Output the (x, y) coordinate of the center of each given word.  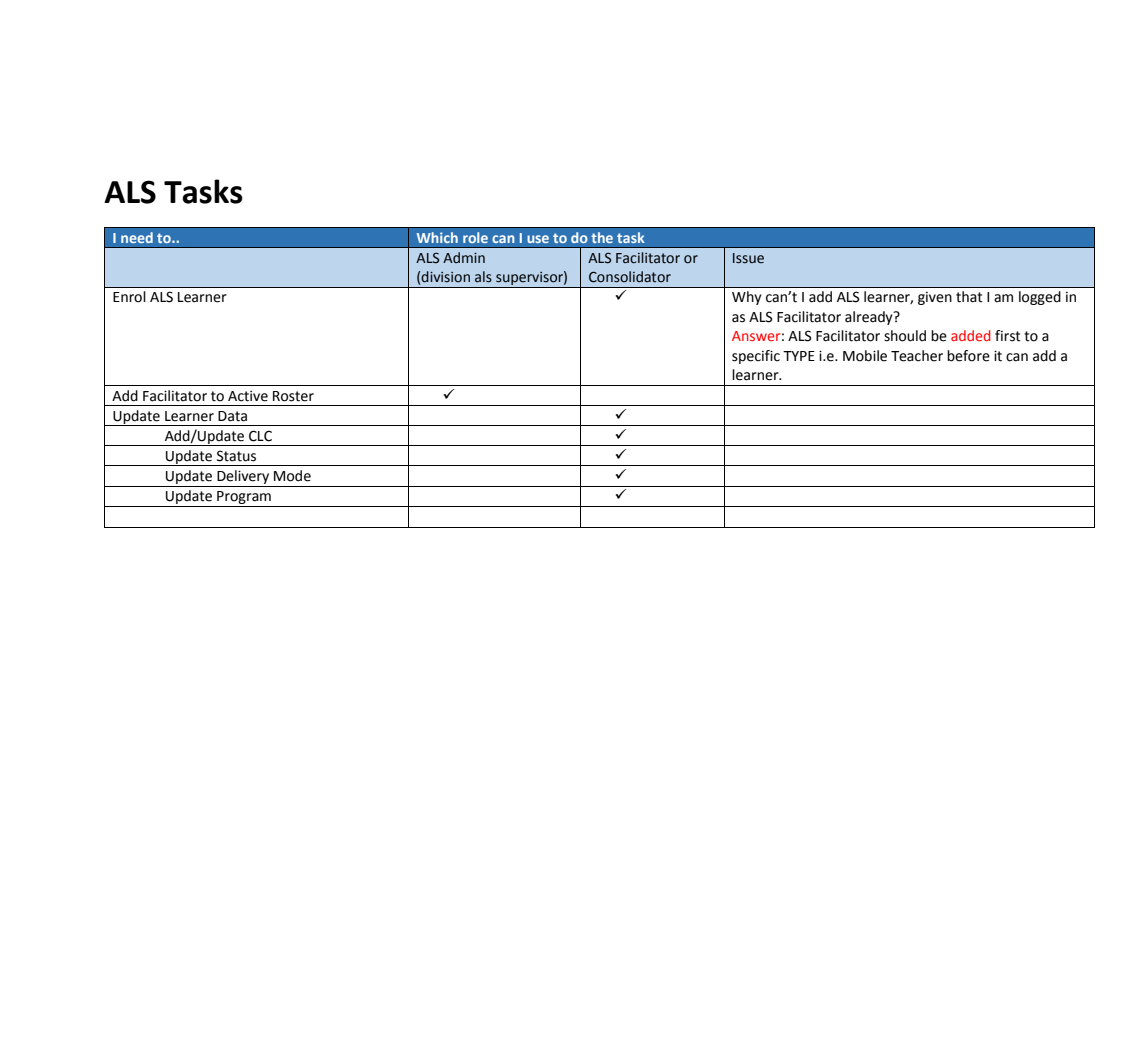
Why (747, 298)
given (935, 298)
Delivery (243, 478)
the (602, 237)
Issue (748, 258)
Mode (292, 476)
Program (244, 499)
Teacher (917, 356)
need (137, 237)
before (968, 356)
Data (232, 416)
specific (756, 357)
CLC (260, 436)
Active (248, 396)
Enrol (129, 297)
